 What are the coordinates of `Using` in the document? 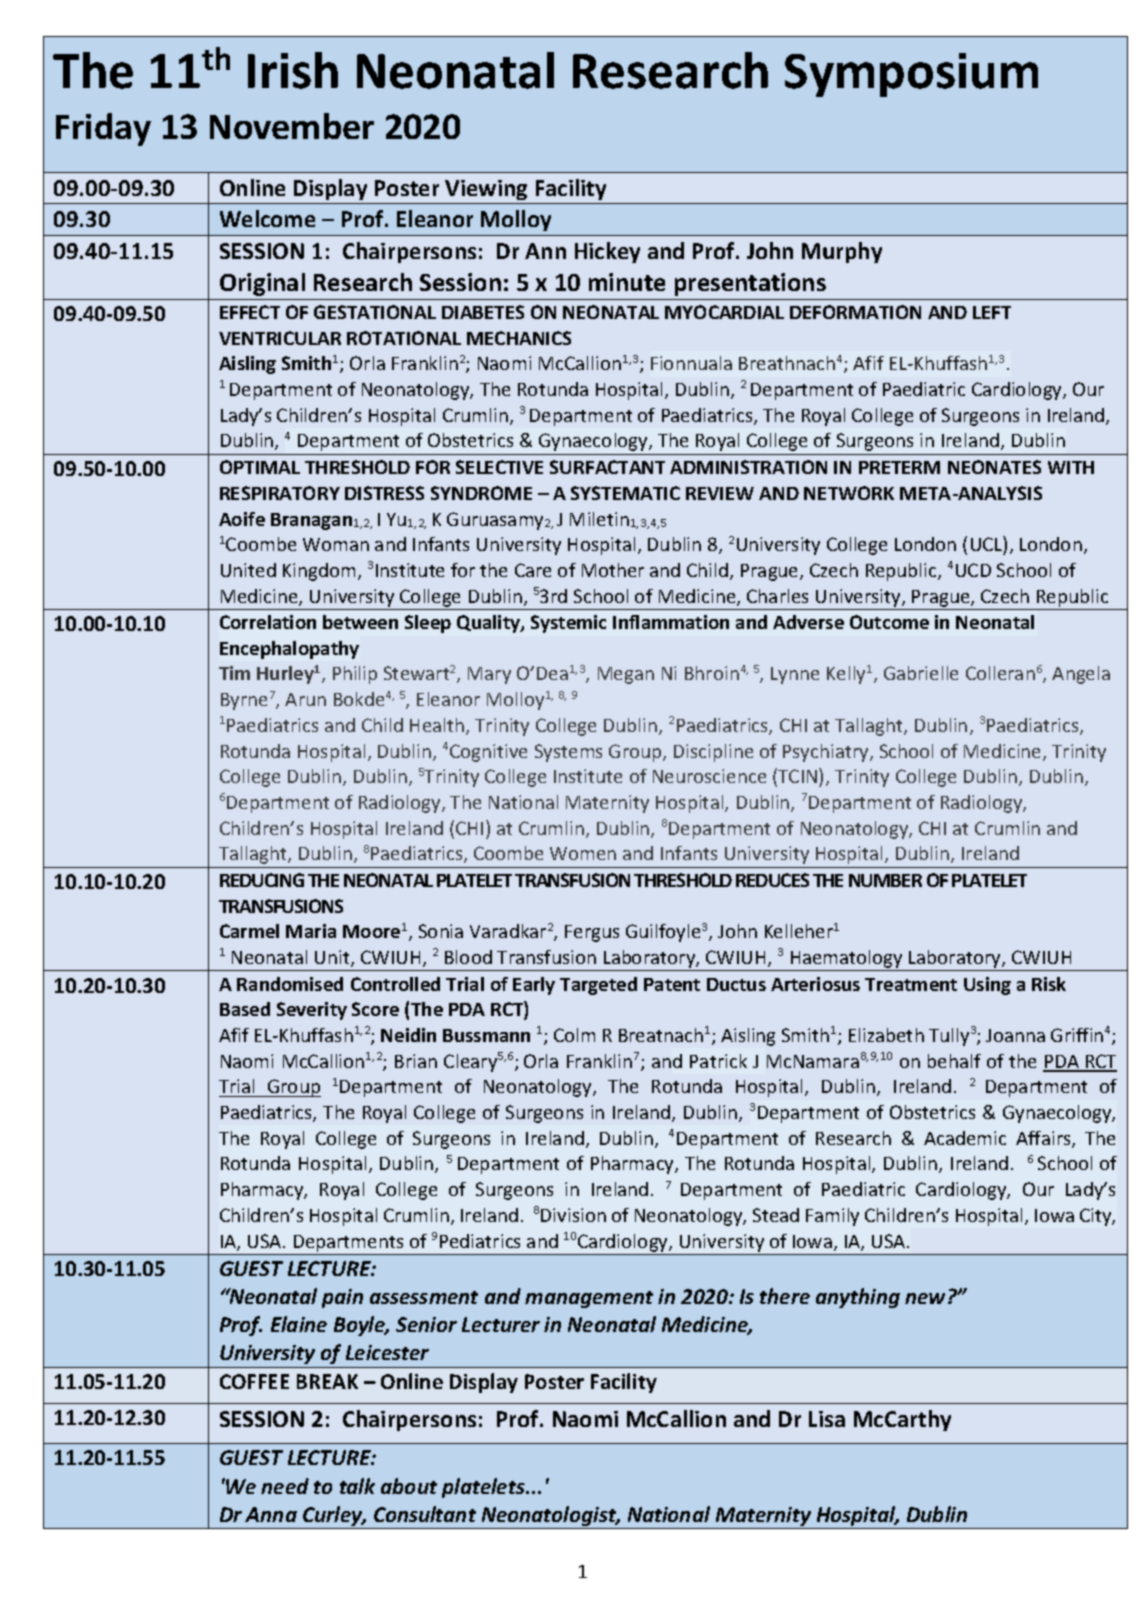 It's located at (987, 986).
